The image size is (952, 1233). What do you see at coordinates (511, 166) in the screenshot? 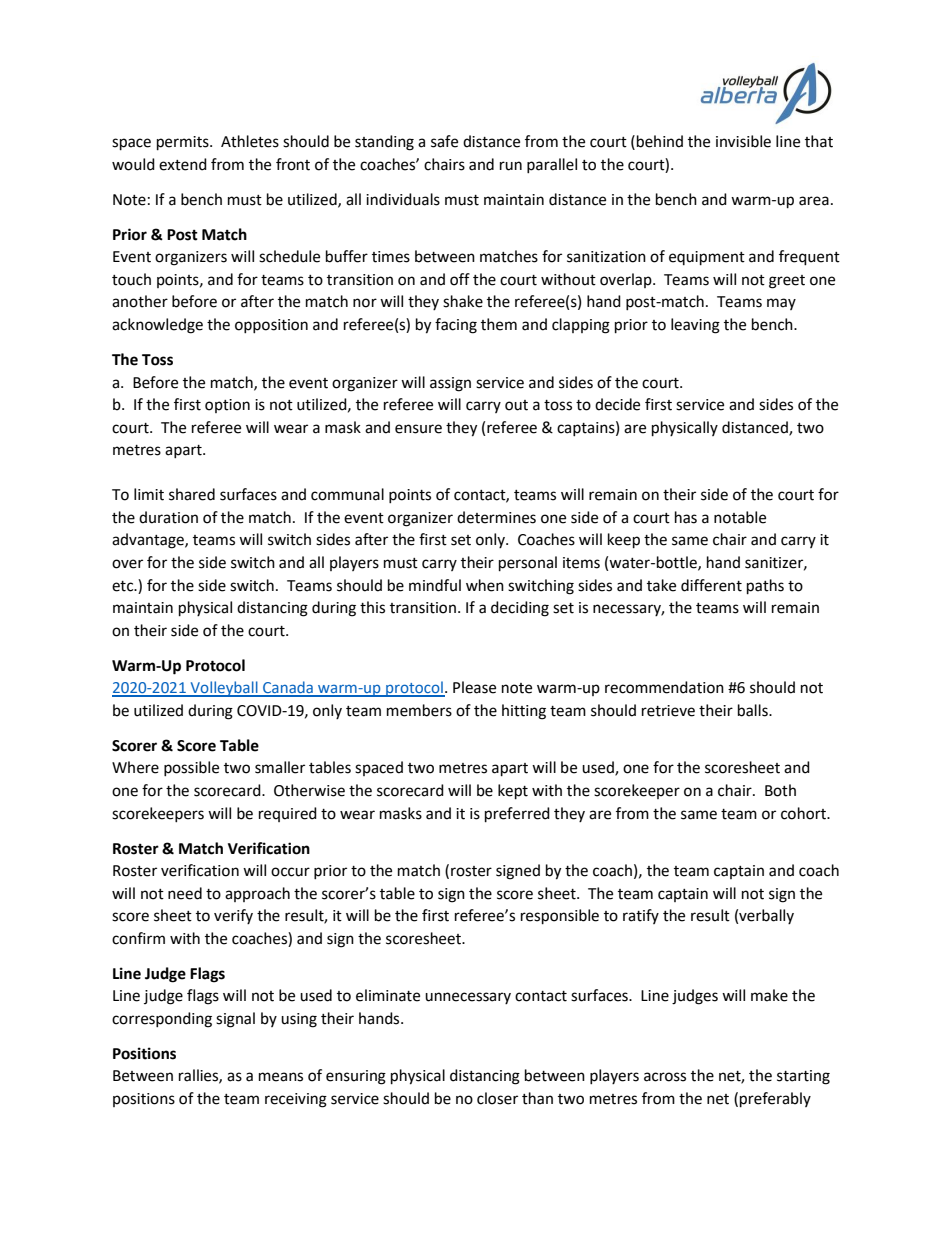
I see `run` at bounding box center [511, 166].
